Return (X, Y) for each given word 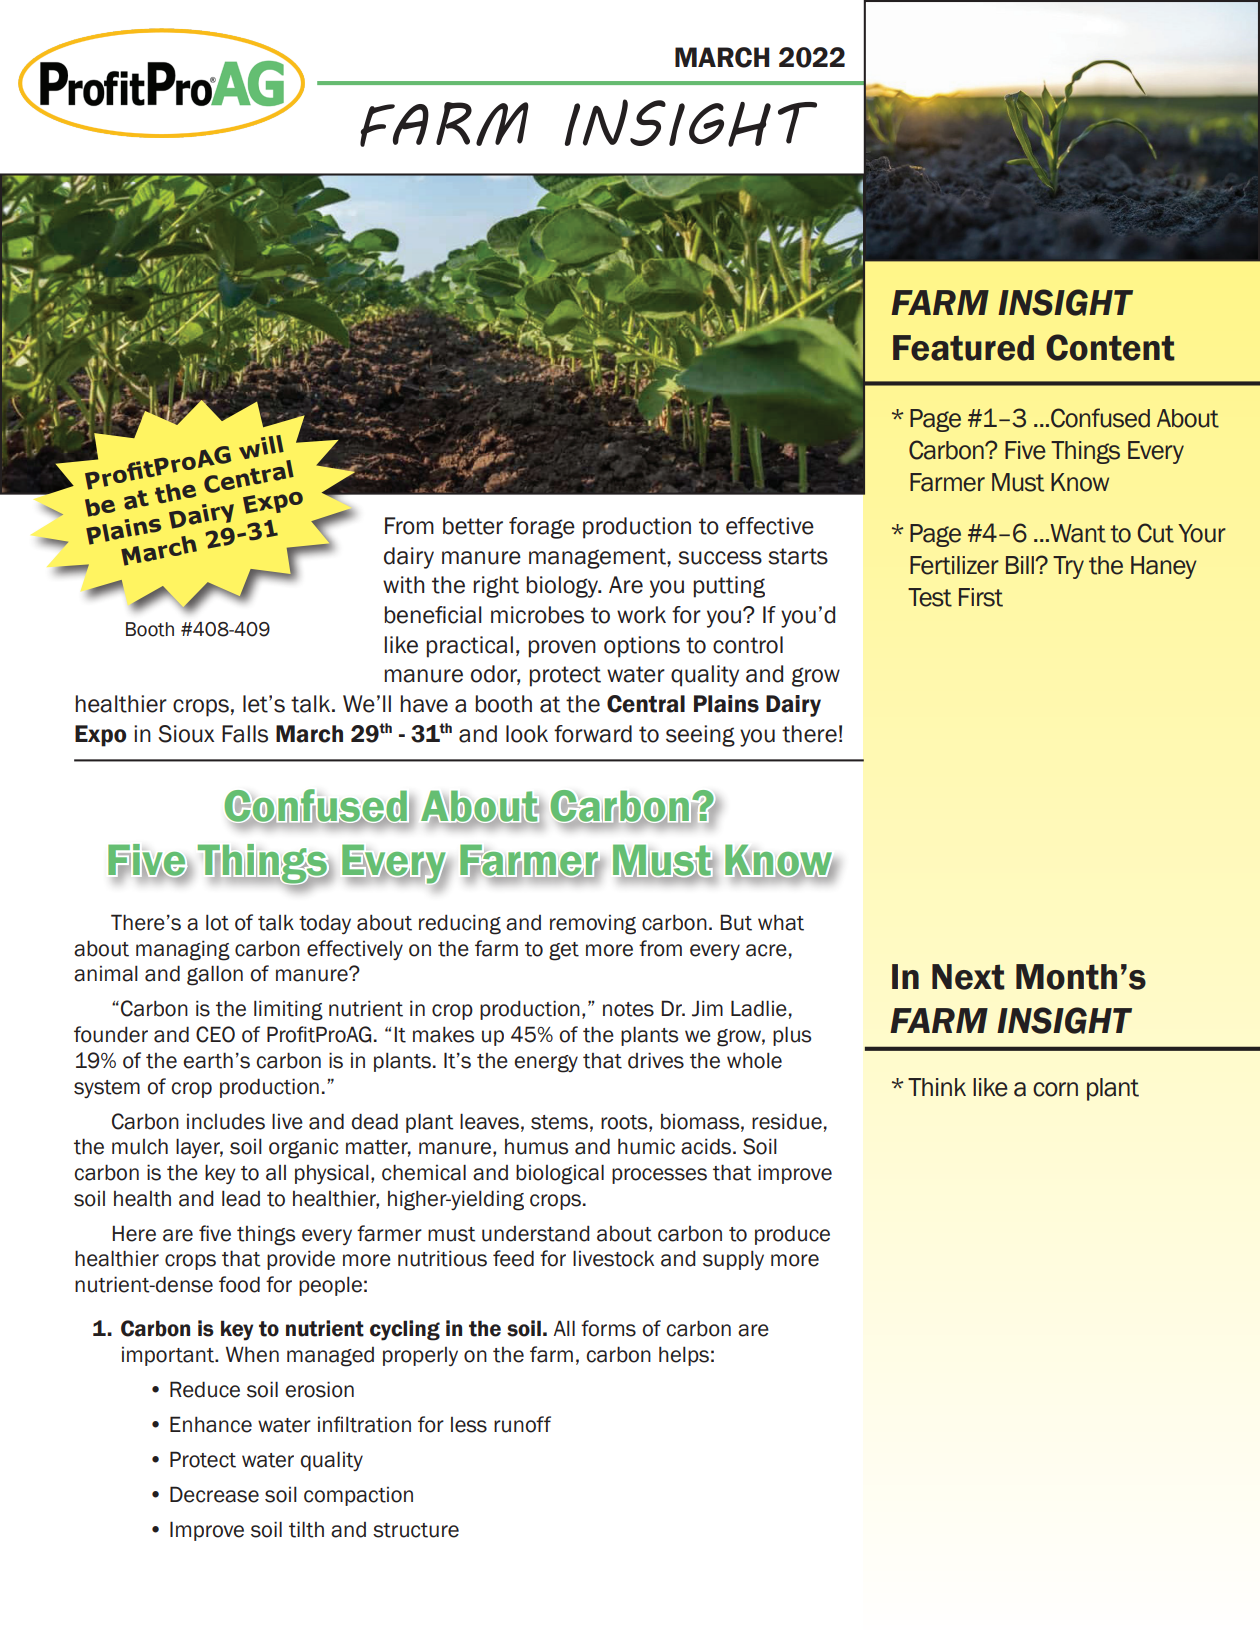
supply (733, 1260)
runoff (522, 1424)
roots (625, 1122)
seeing (700, 736)
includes (226, 1121)
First (981, 597)
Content (1110, 347)
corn (1055, 1089)
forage (542, 528)
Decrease (214, 1494)
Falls (245, 734)
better (473, 526)
